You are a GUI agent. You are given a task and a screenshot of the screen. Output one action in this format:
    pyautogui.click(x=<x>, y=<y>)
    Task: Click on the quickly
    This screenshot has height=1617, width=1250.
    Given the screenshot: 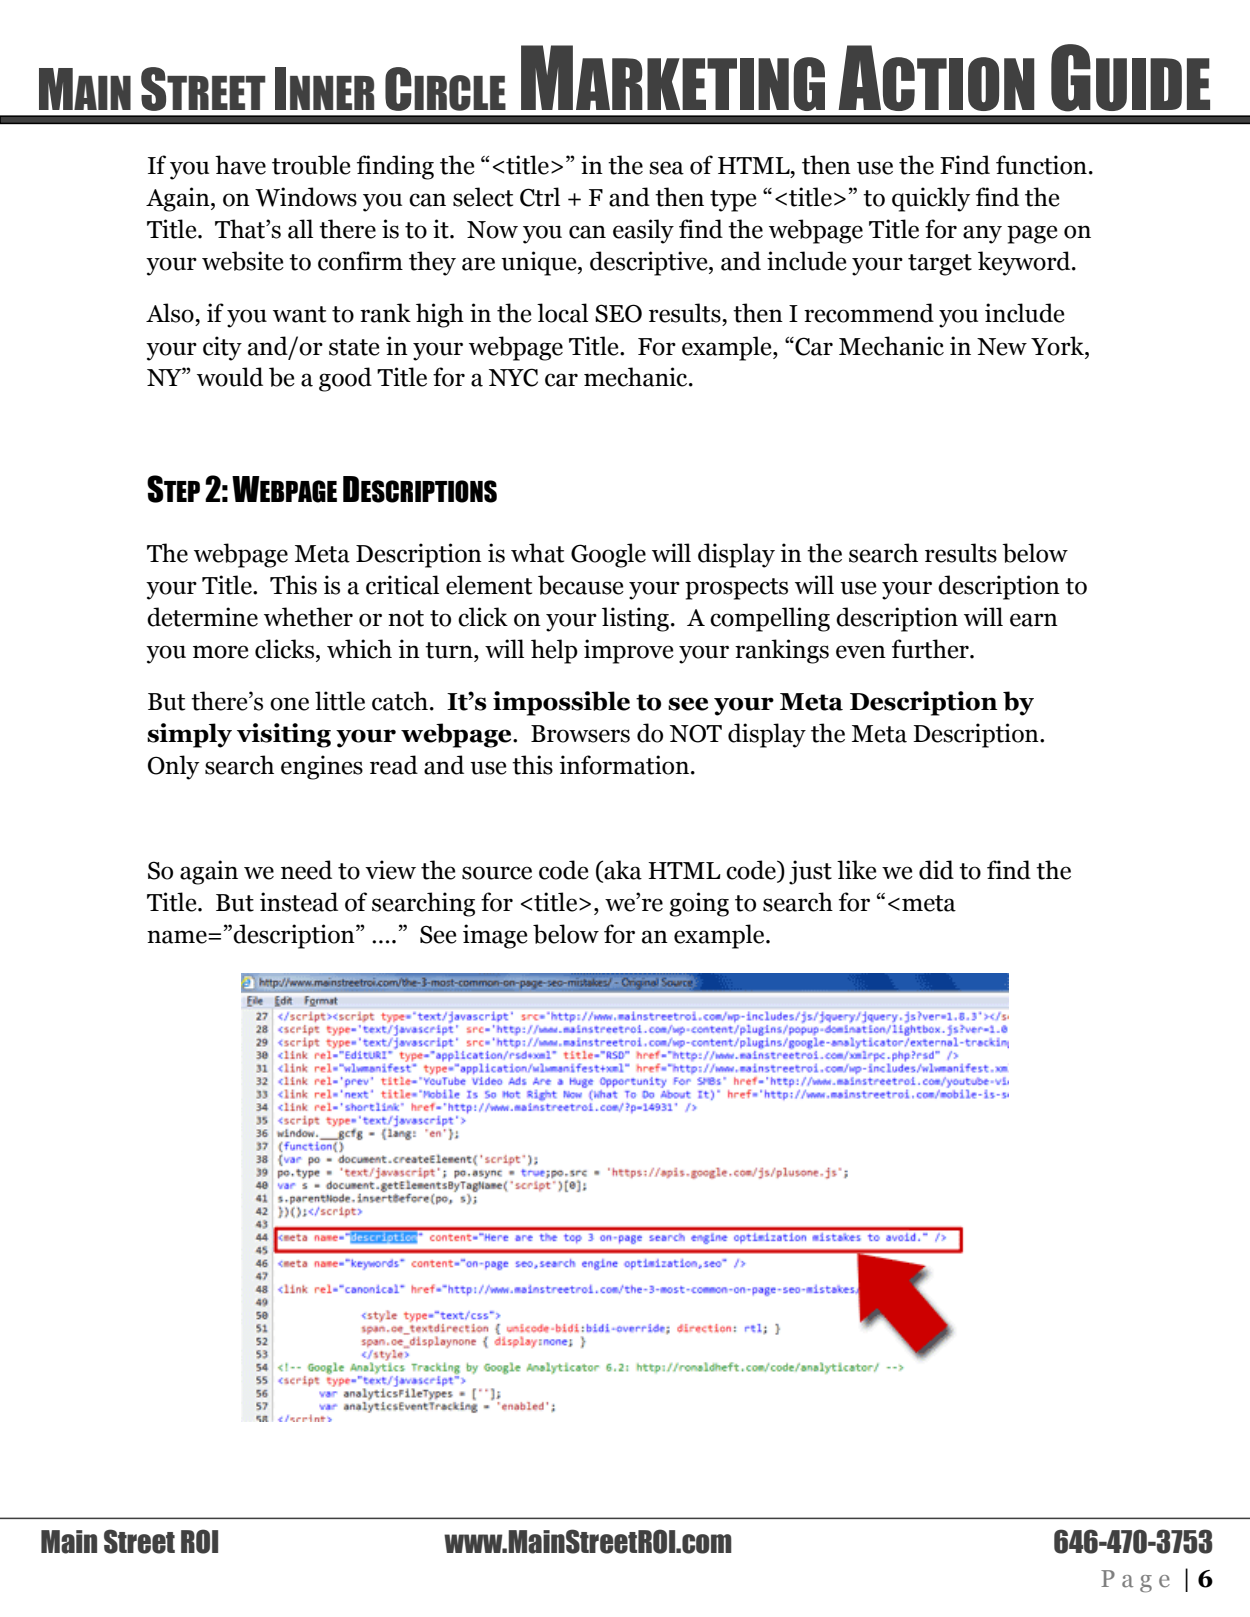 What is the action you would take?
    pyautogui.click(x=931, y=199)
